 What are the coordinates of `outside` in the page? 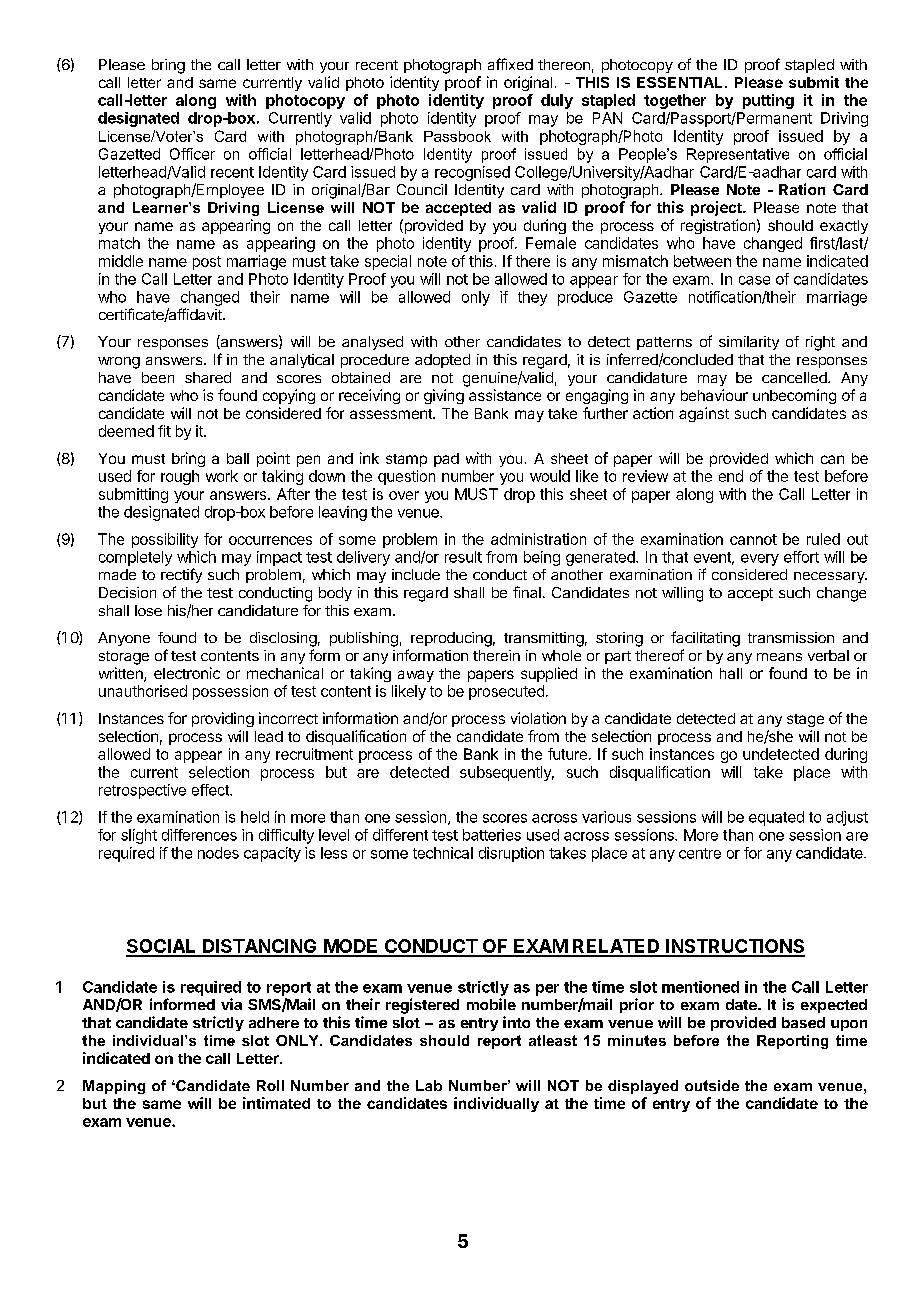 It's located at (712, 1085).
